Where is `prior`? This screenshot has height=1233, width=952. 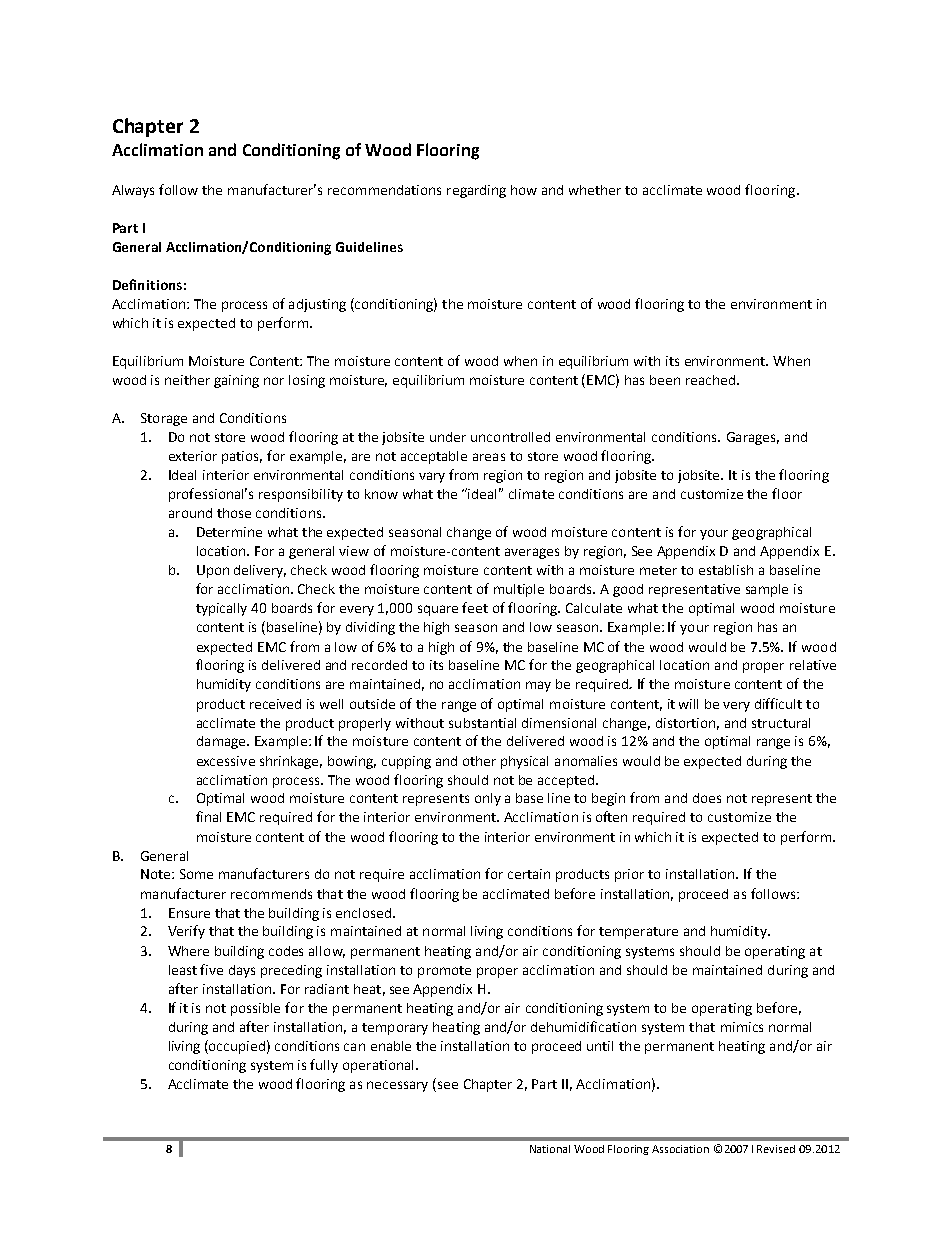 prior is located at coordinates (629, 875).
